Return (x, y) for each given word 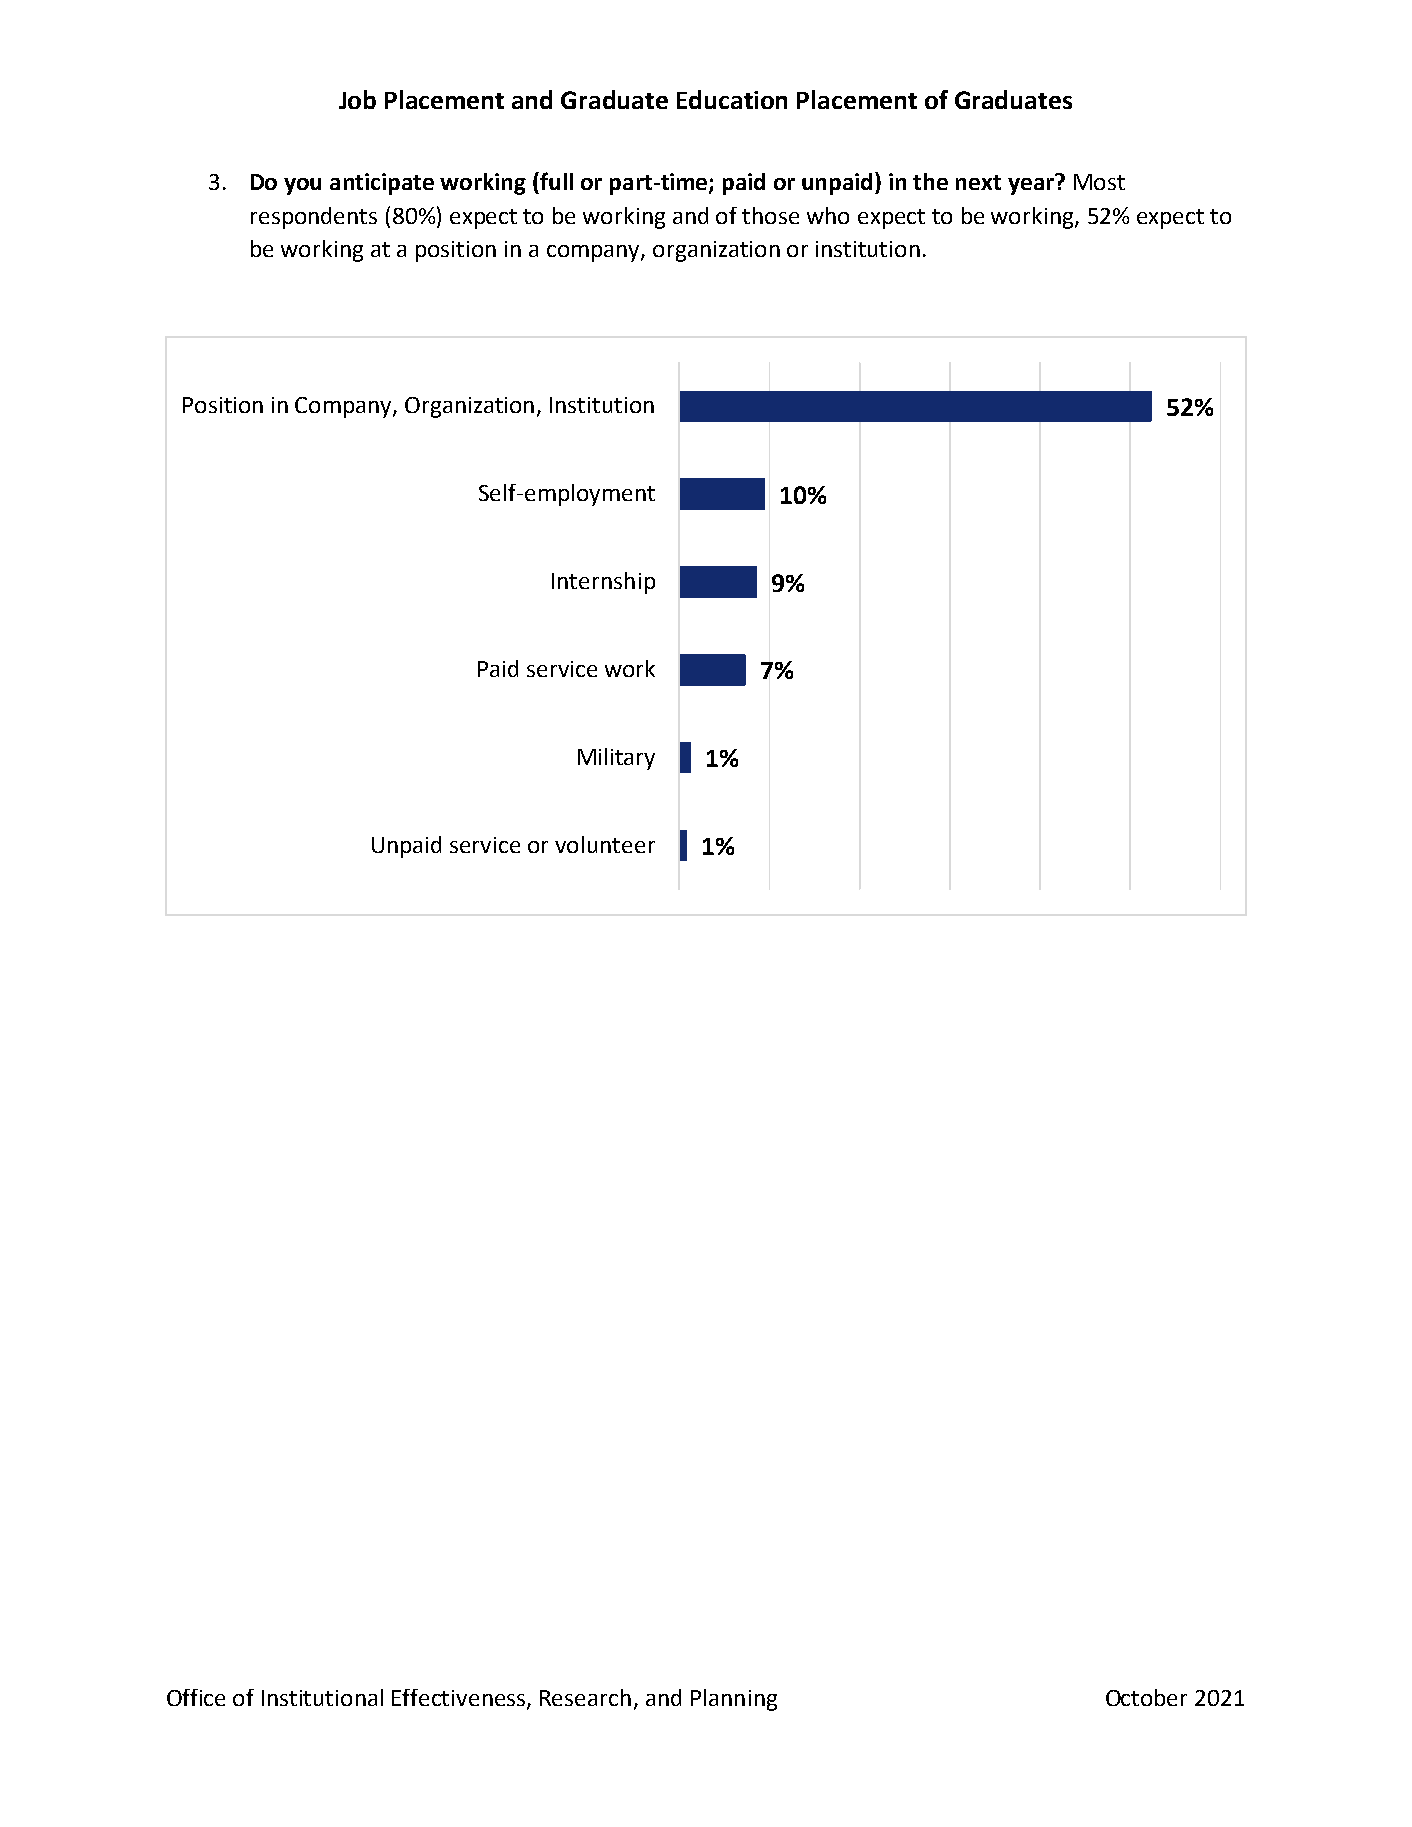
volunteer (605, 844)
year (1032, 185)
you (302, 186)
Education (732, 99)
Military (616, 759)
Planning (734, 1700)
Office (196, 1697)
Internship (603, 583)
